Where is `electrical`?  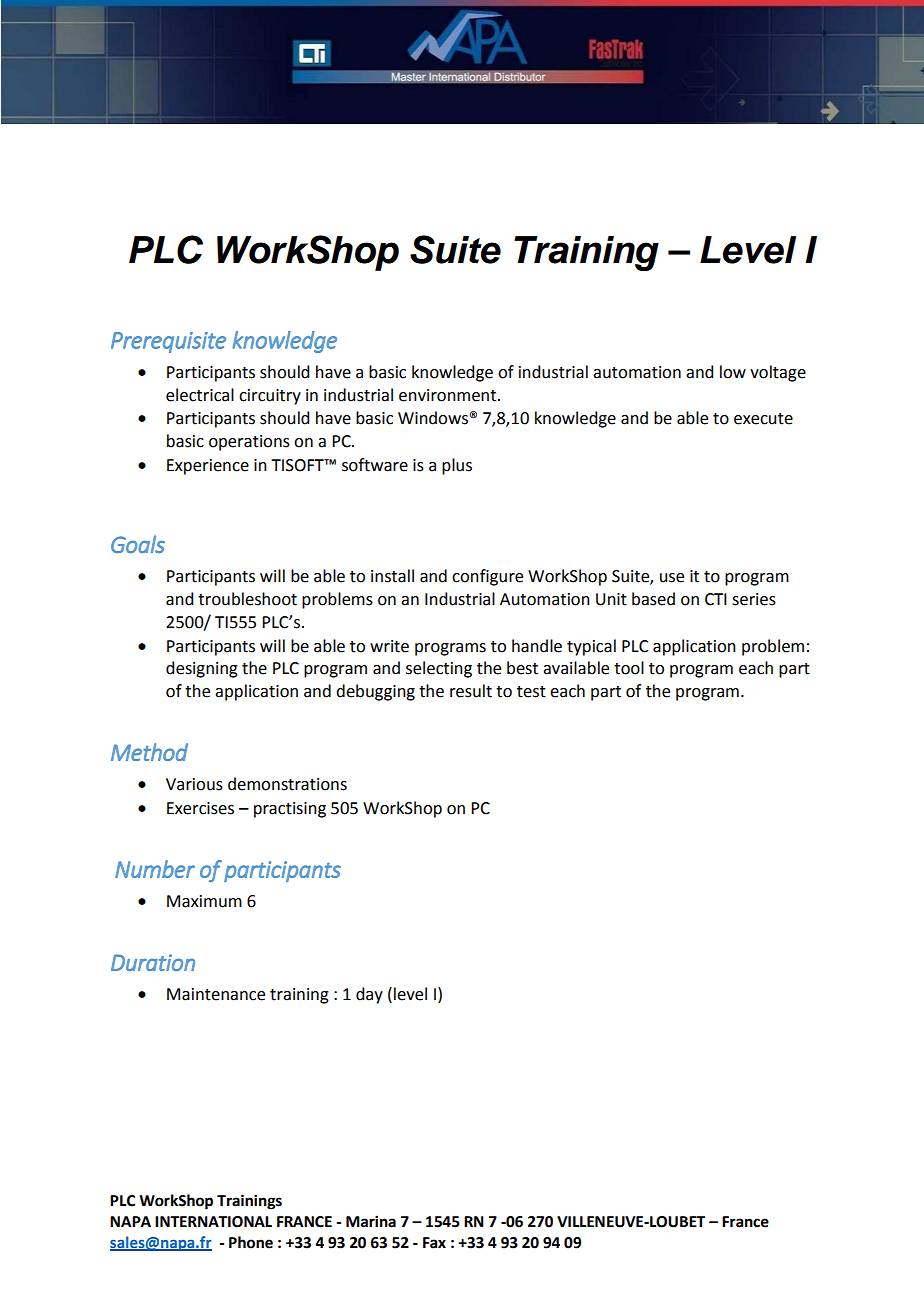 electrical is located at coordinates (200, 395).
